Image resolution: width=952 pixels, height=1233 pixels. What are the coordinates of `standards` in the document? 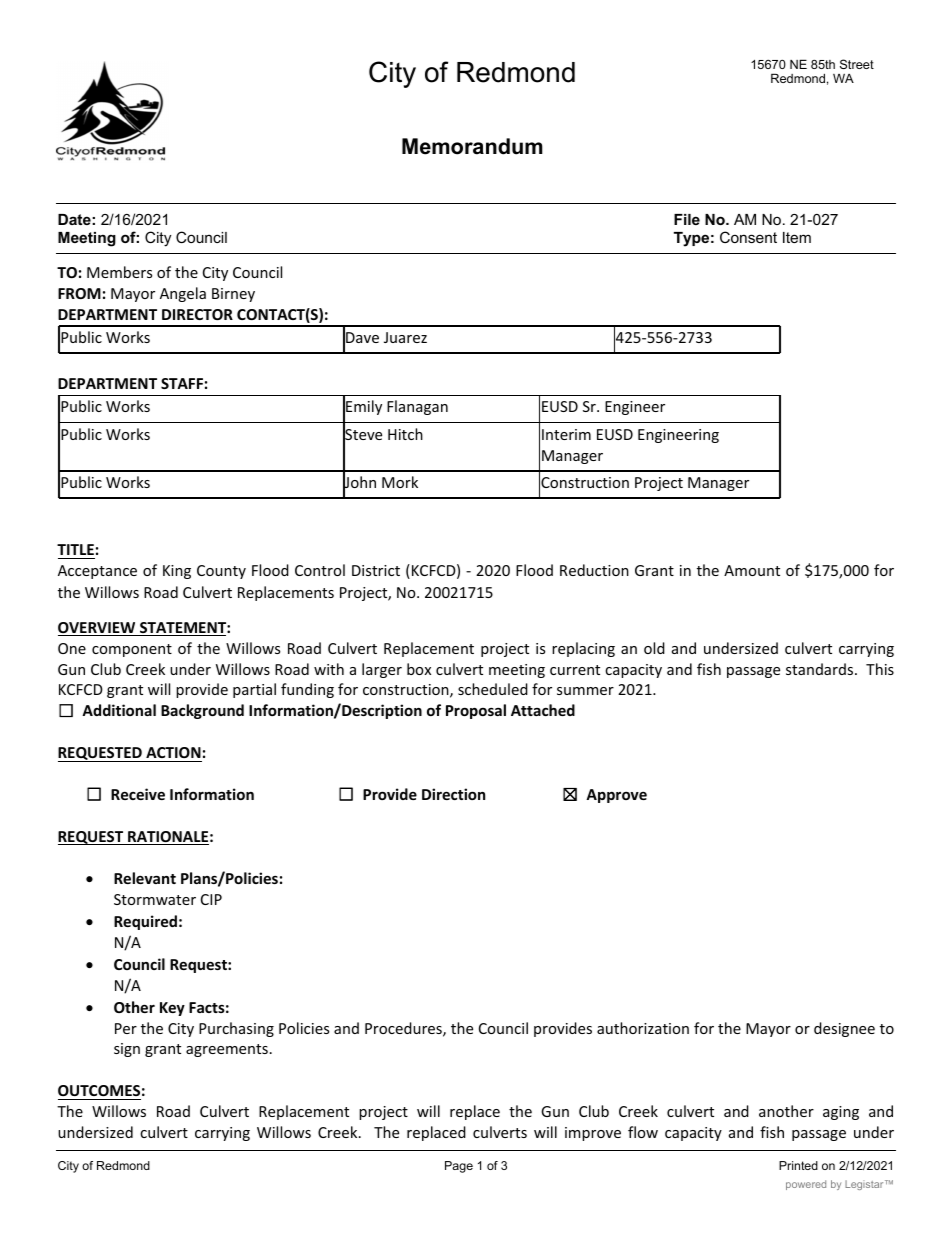 It's located at (821, 669).
